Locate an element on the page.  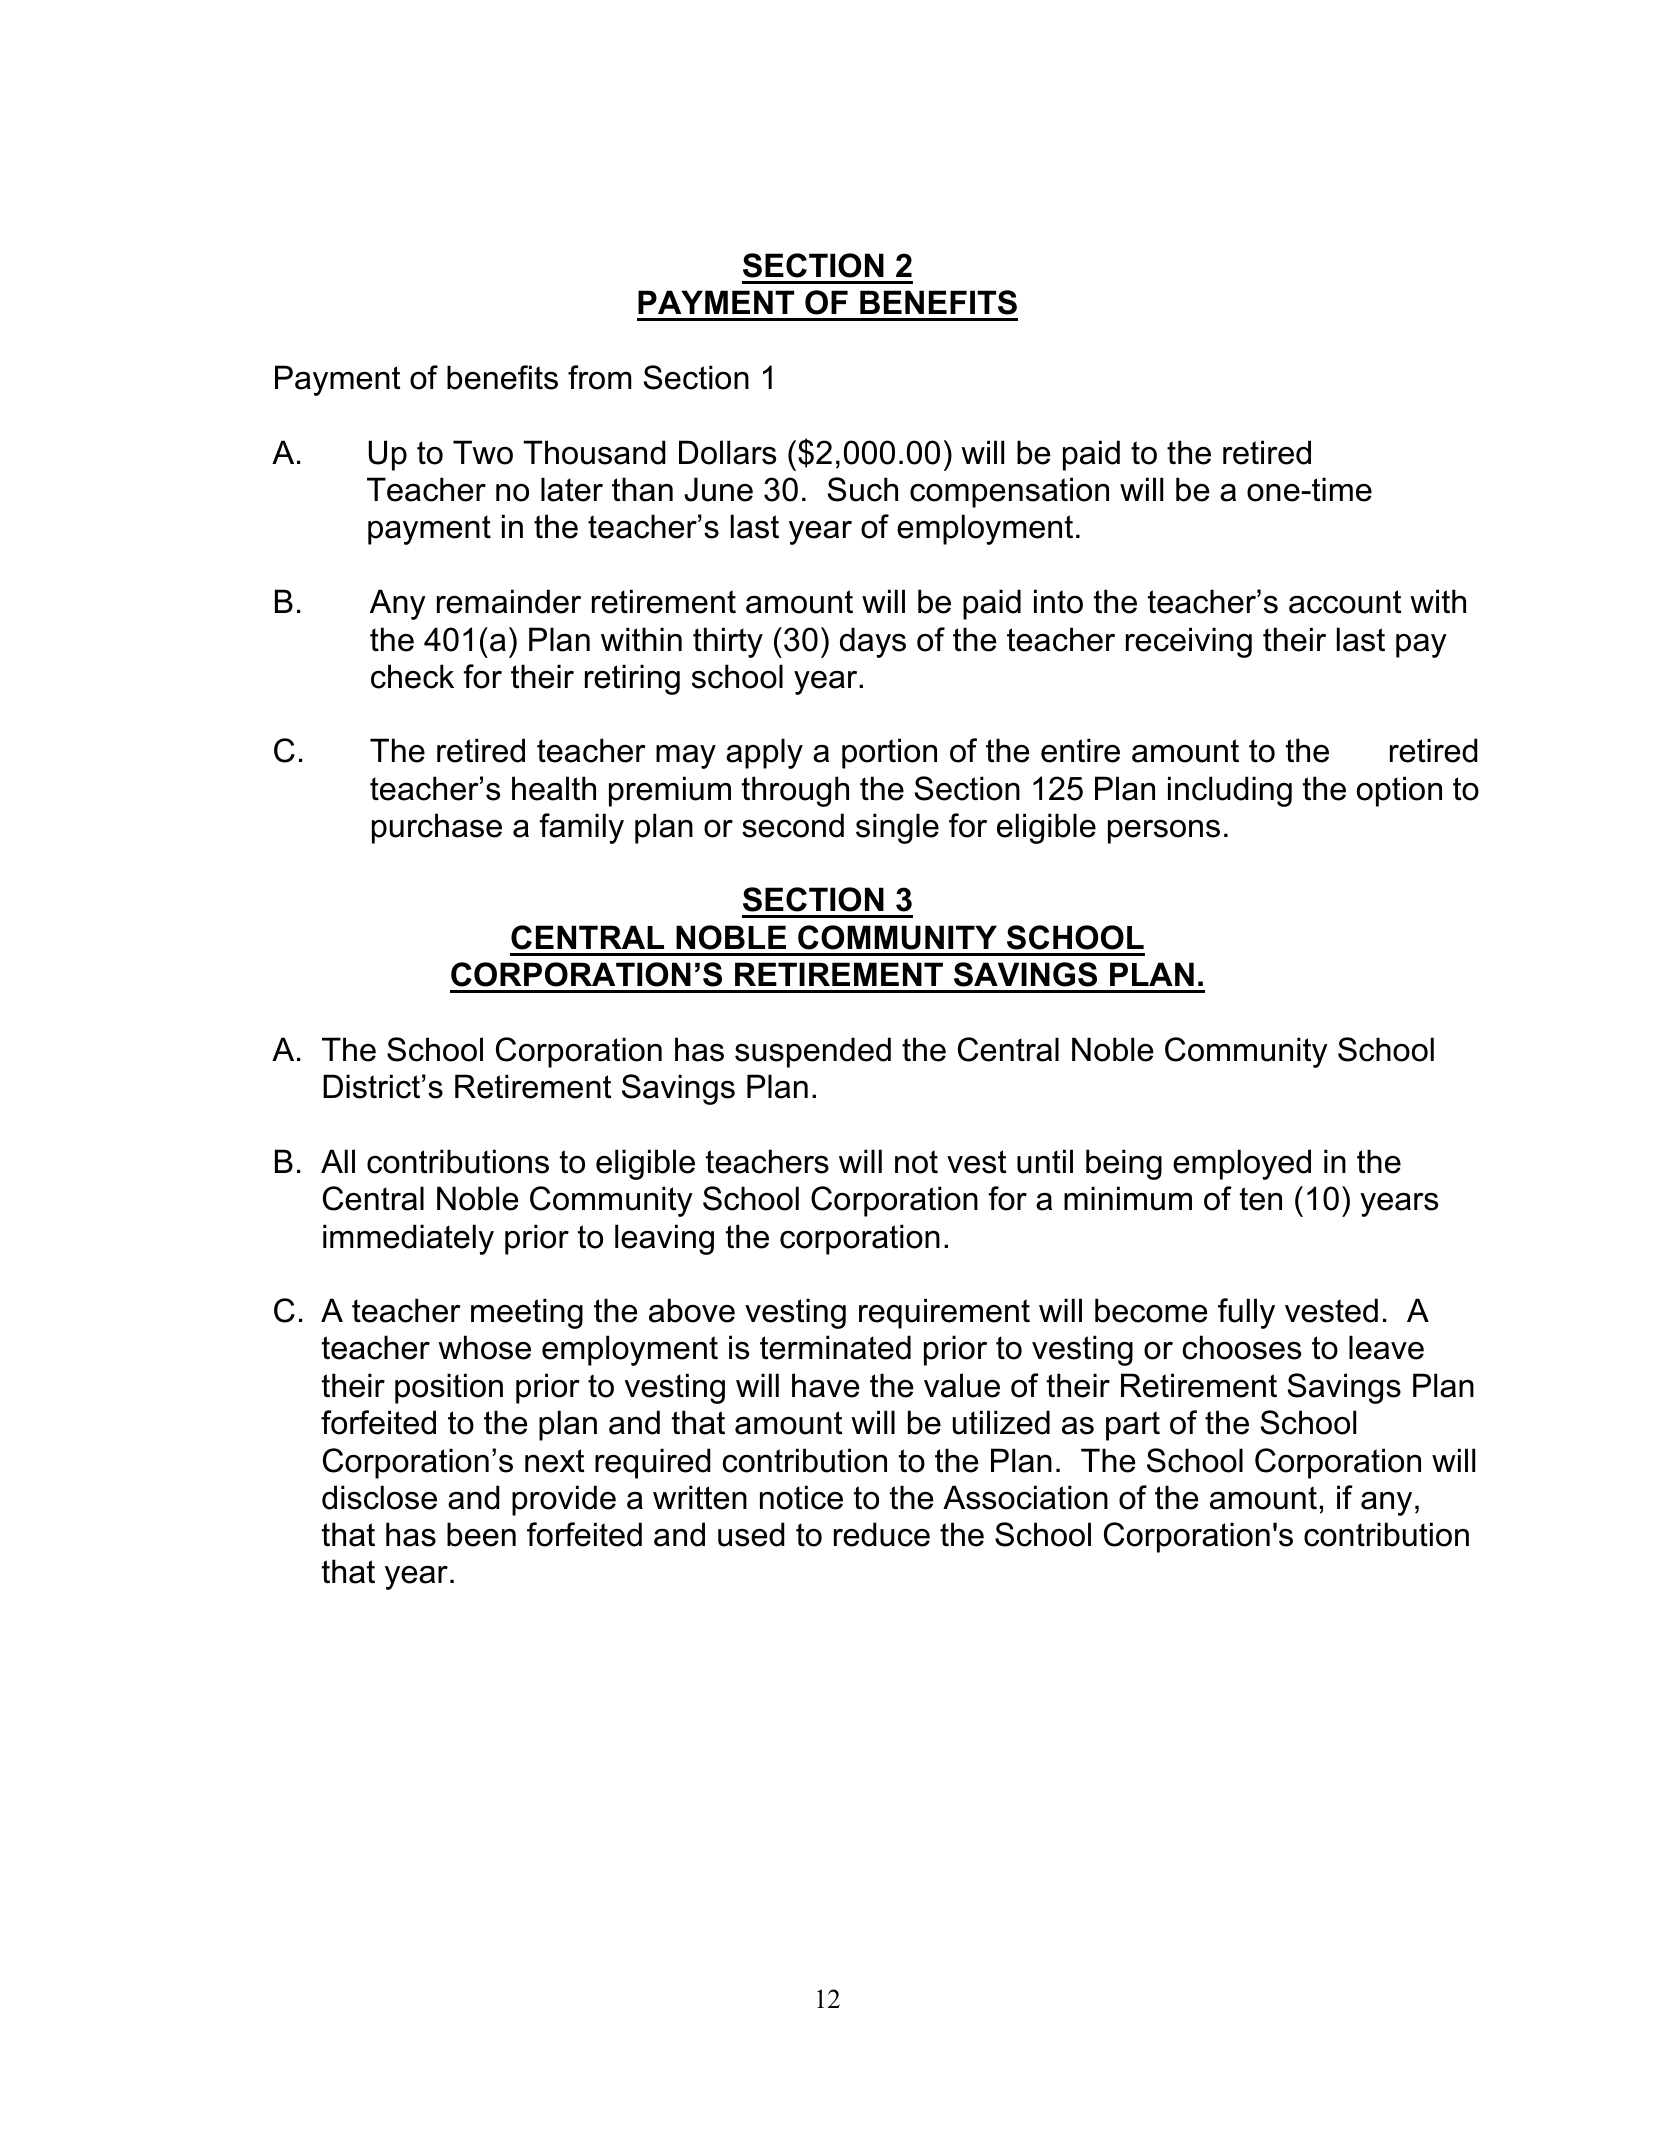
fully is located at coordinates (1246, 1313).
